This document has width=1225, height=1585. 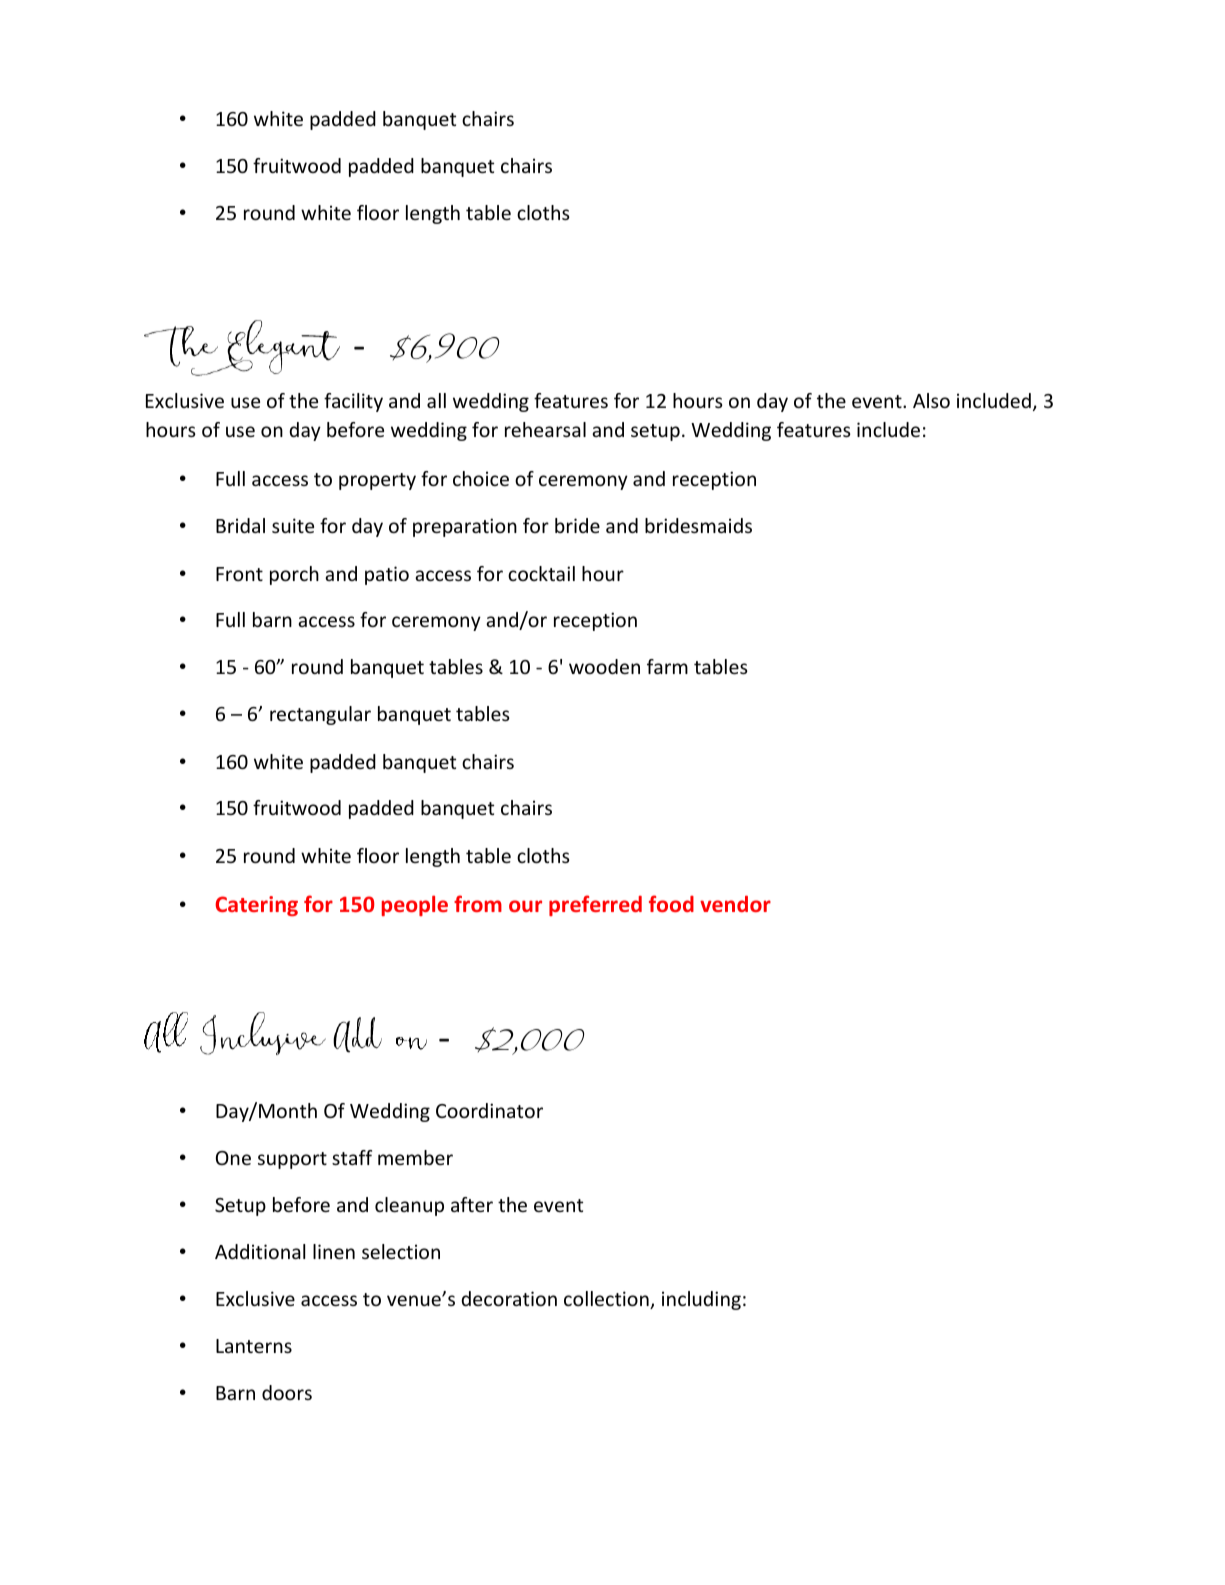 I want to click on including, so click(x=701, y=1300).
